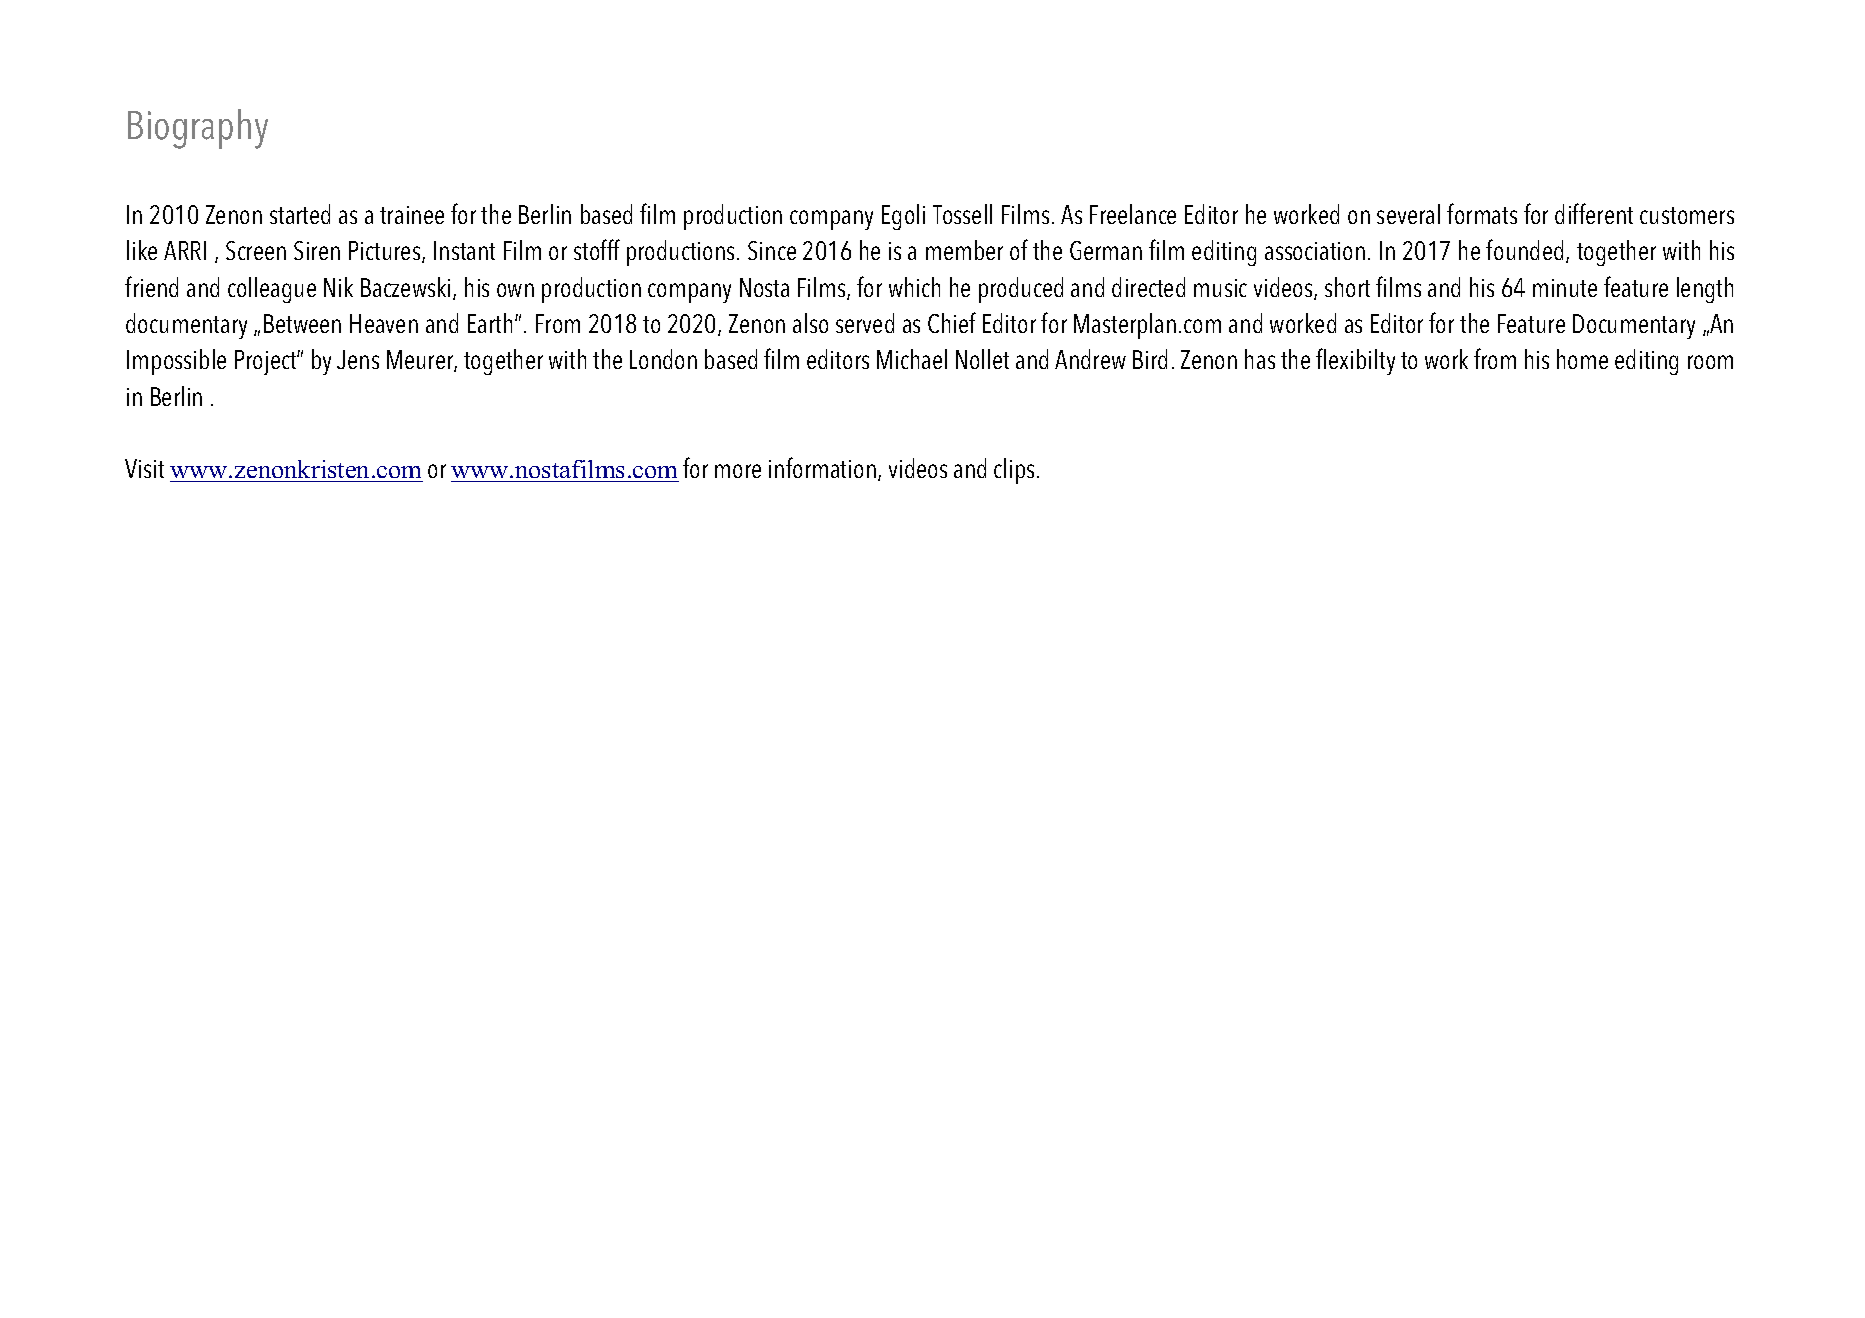 The width and height of the screenshot is (1865, 1318). Describe the element at coordinates (1582, 359) in the screenshot. I see `home` at that location.
